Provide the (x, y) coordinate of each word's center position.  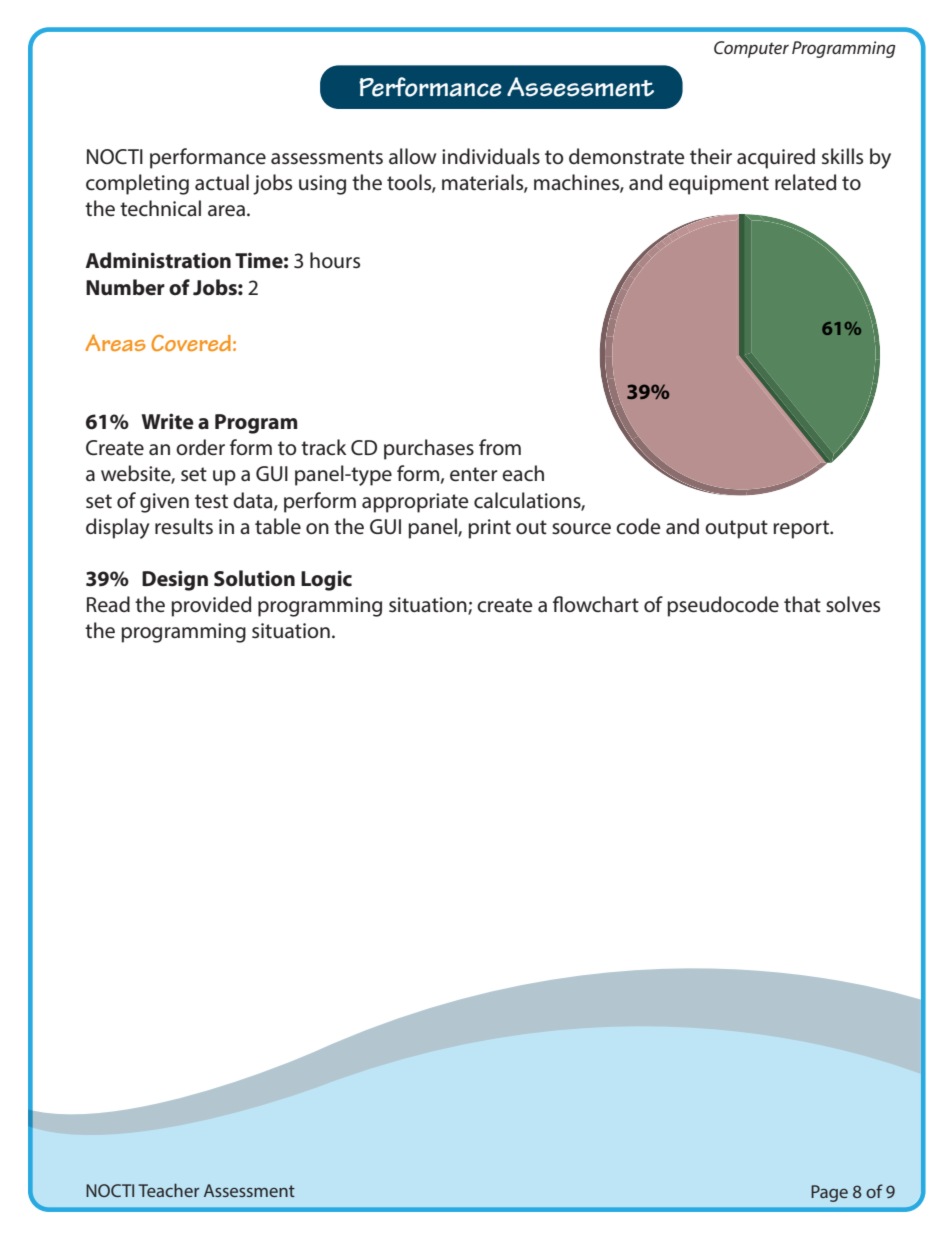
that (802, 604)
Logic (326, 580)
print (489, 529)
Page (829, 1193)
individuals (491, 156)
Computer (751, 49)
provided (211, 606)
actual (222, 182)
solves (853, 604)
